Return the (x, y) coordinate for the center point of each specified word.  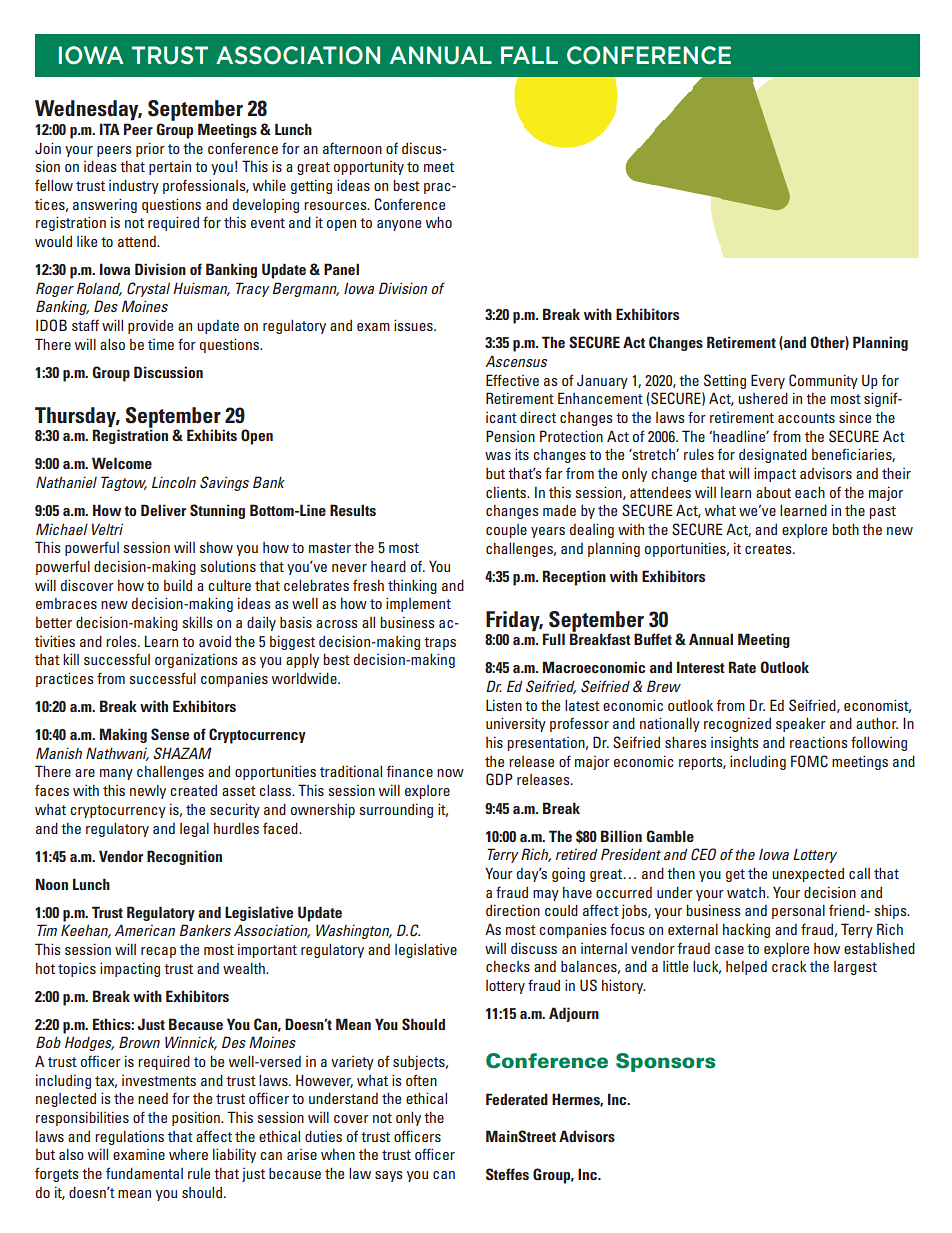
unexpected (808, 875)
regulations (129, 1137)
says (389, 1176)
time (161, 344)
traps (440, 643)
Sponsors (665, 1062)
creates (769, 549)
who (439, 222)
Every (768, 381)
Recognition (184, 857)
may (546, 895)
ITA (110, 129)
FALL (529, 55)
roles (122, 641)
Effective (512, 380)
